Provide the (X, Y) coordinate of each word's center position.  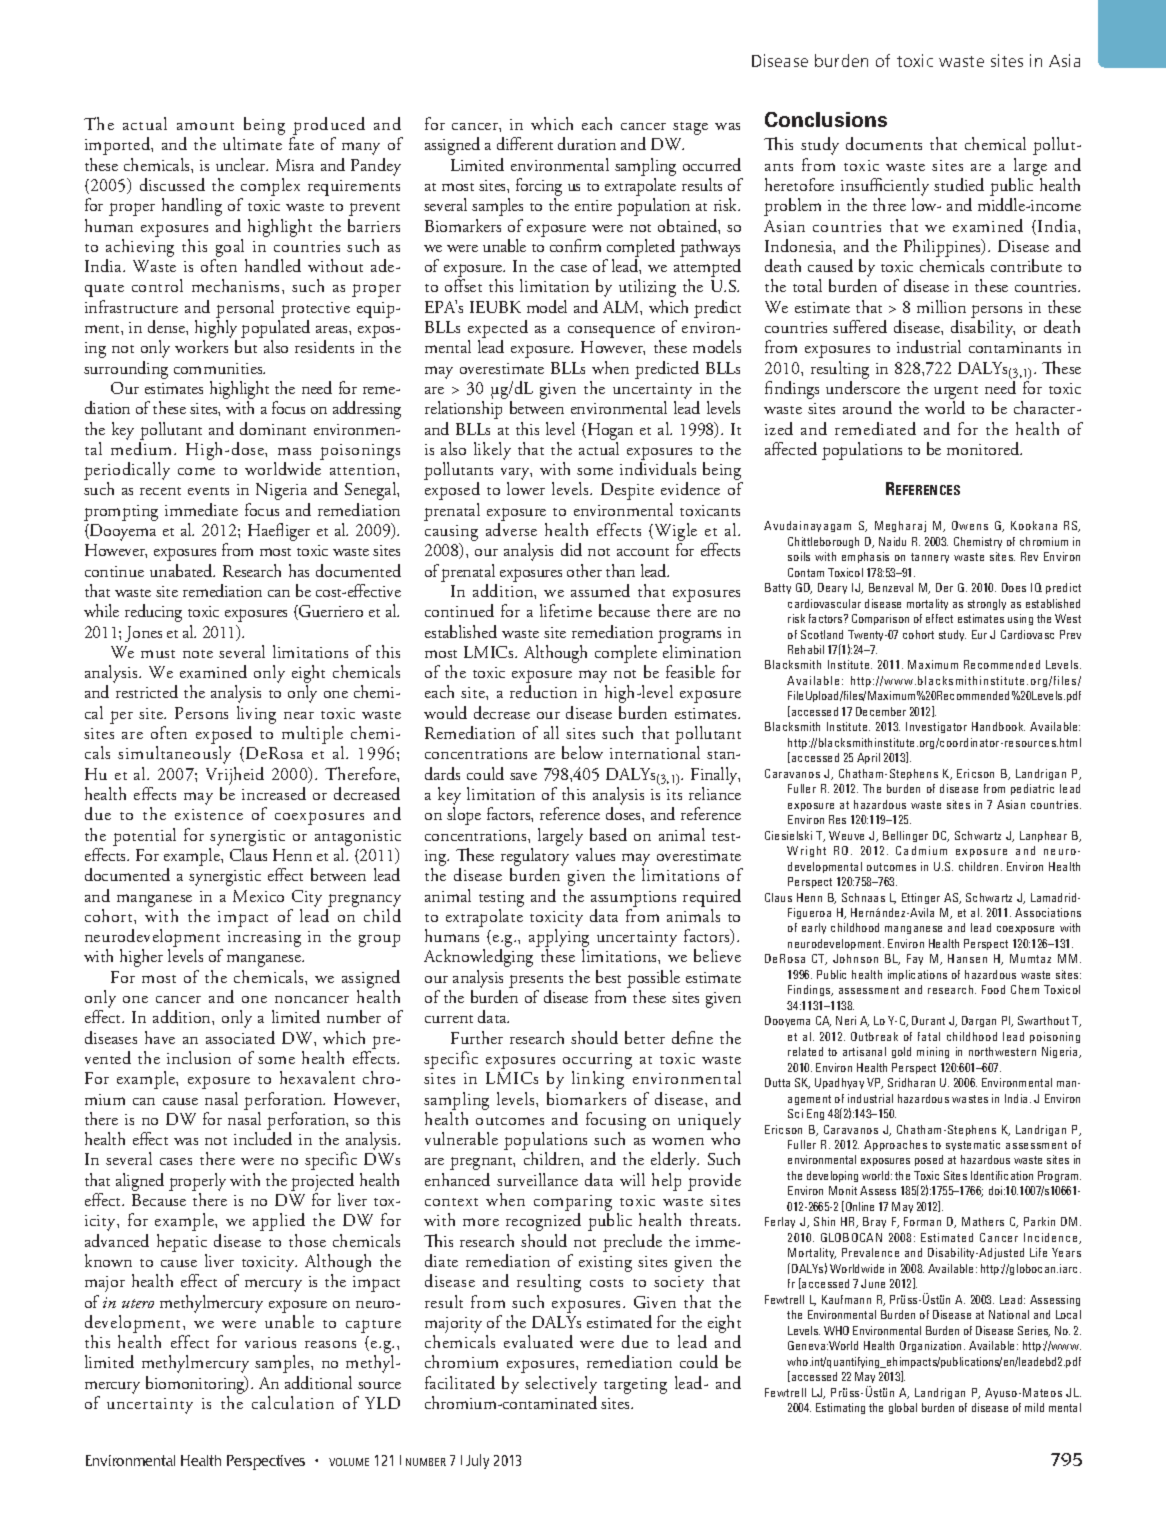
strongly (987, 604)
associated (240, 1037)
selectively (561, 1385)
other (584, 570)
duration (587, 143)
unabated (182, 570)
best (608, 976)
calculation (293, 1402)
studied (959, 184)
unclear (242, 164)
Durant (928, 1020)
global (903, 1408)
